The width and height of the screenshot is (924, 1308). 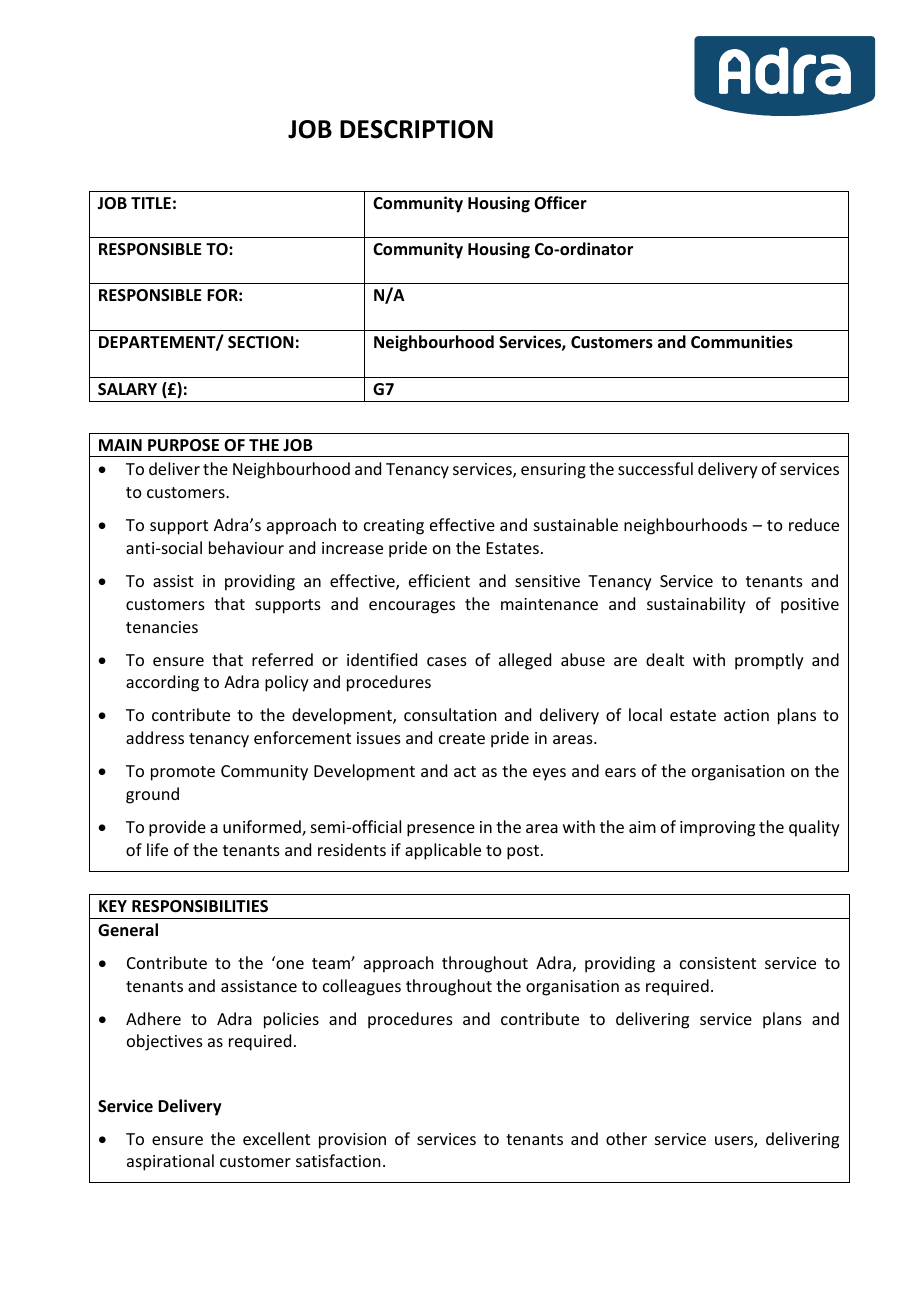 What do you see at coordinates (200, 906) in the screenshot?
I see `RESPONSIBILITIES` at bounding box center [200, 906].
